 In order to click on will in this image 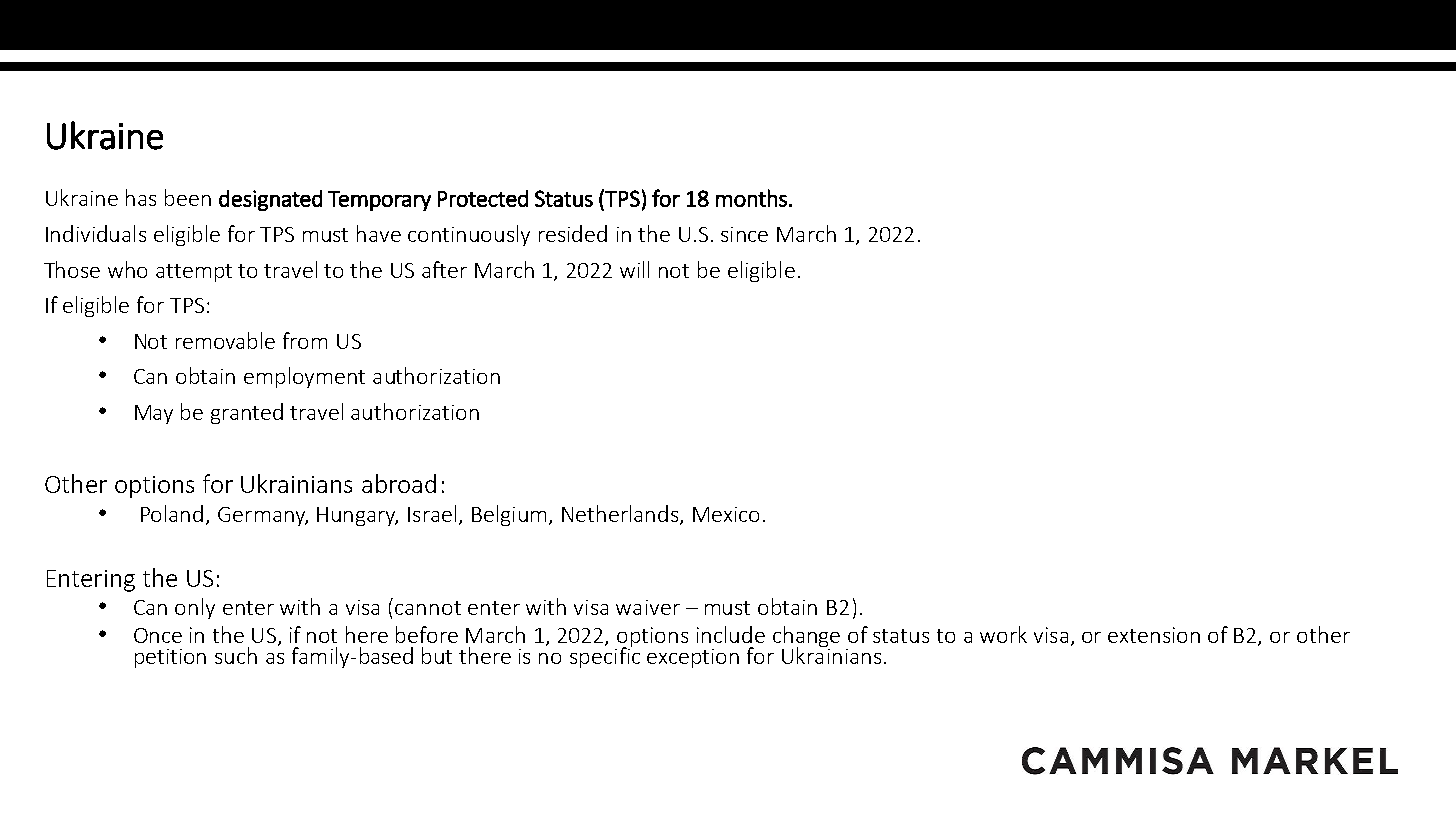, I will do `click(634, 269)`.
